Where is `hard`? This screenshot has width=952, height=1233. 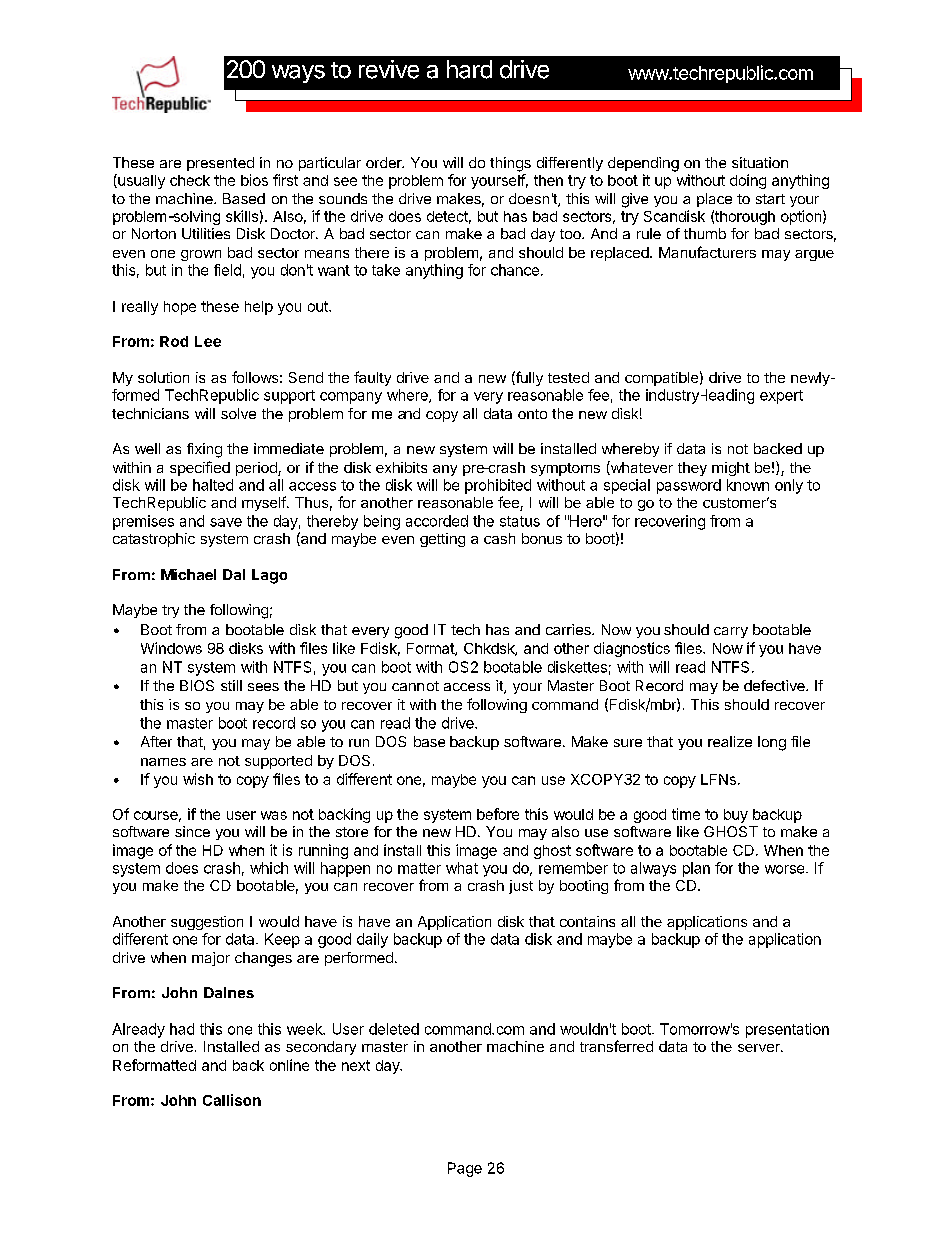 hard is located at coordinates (469, 69).
